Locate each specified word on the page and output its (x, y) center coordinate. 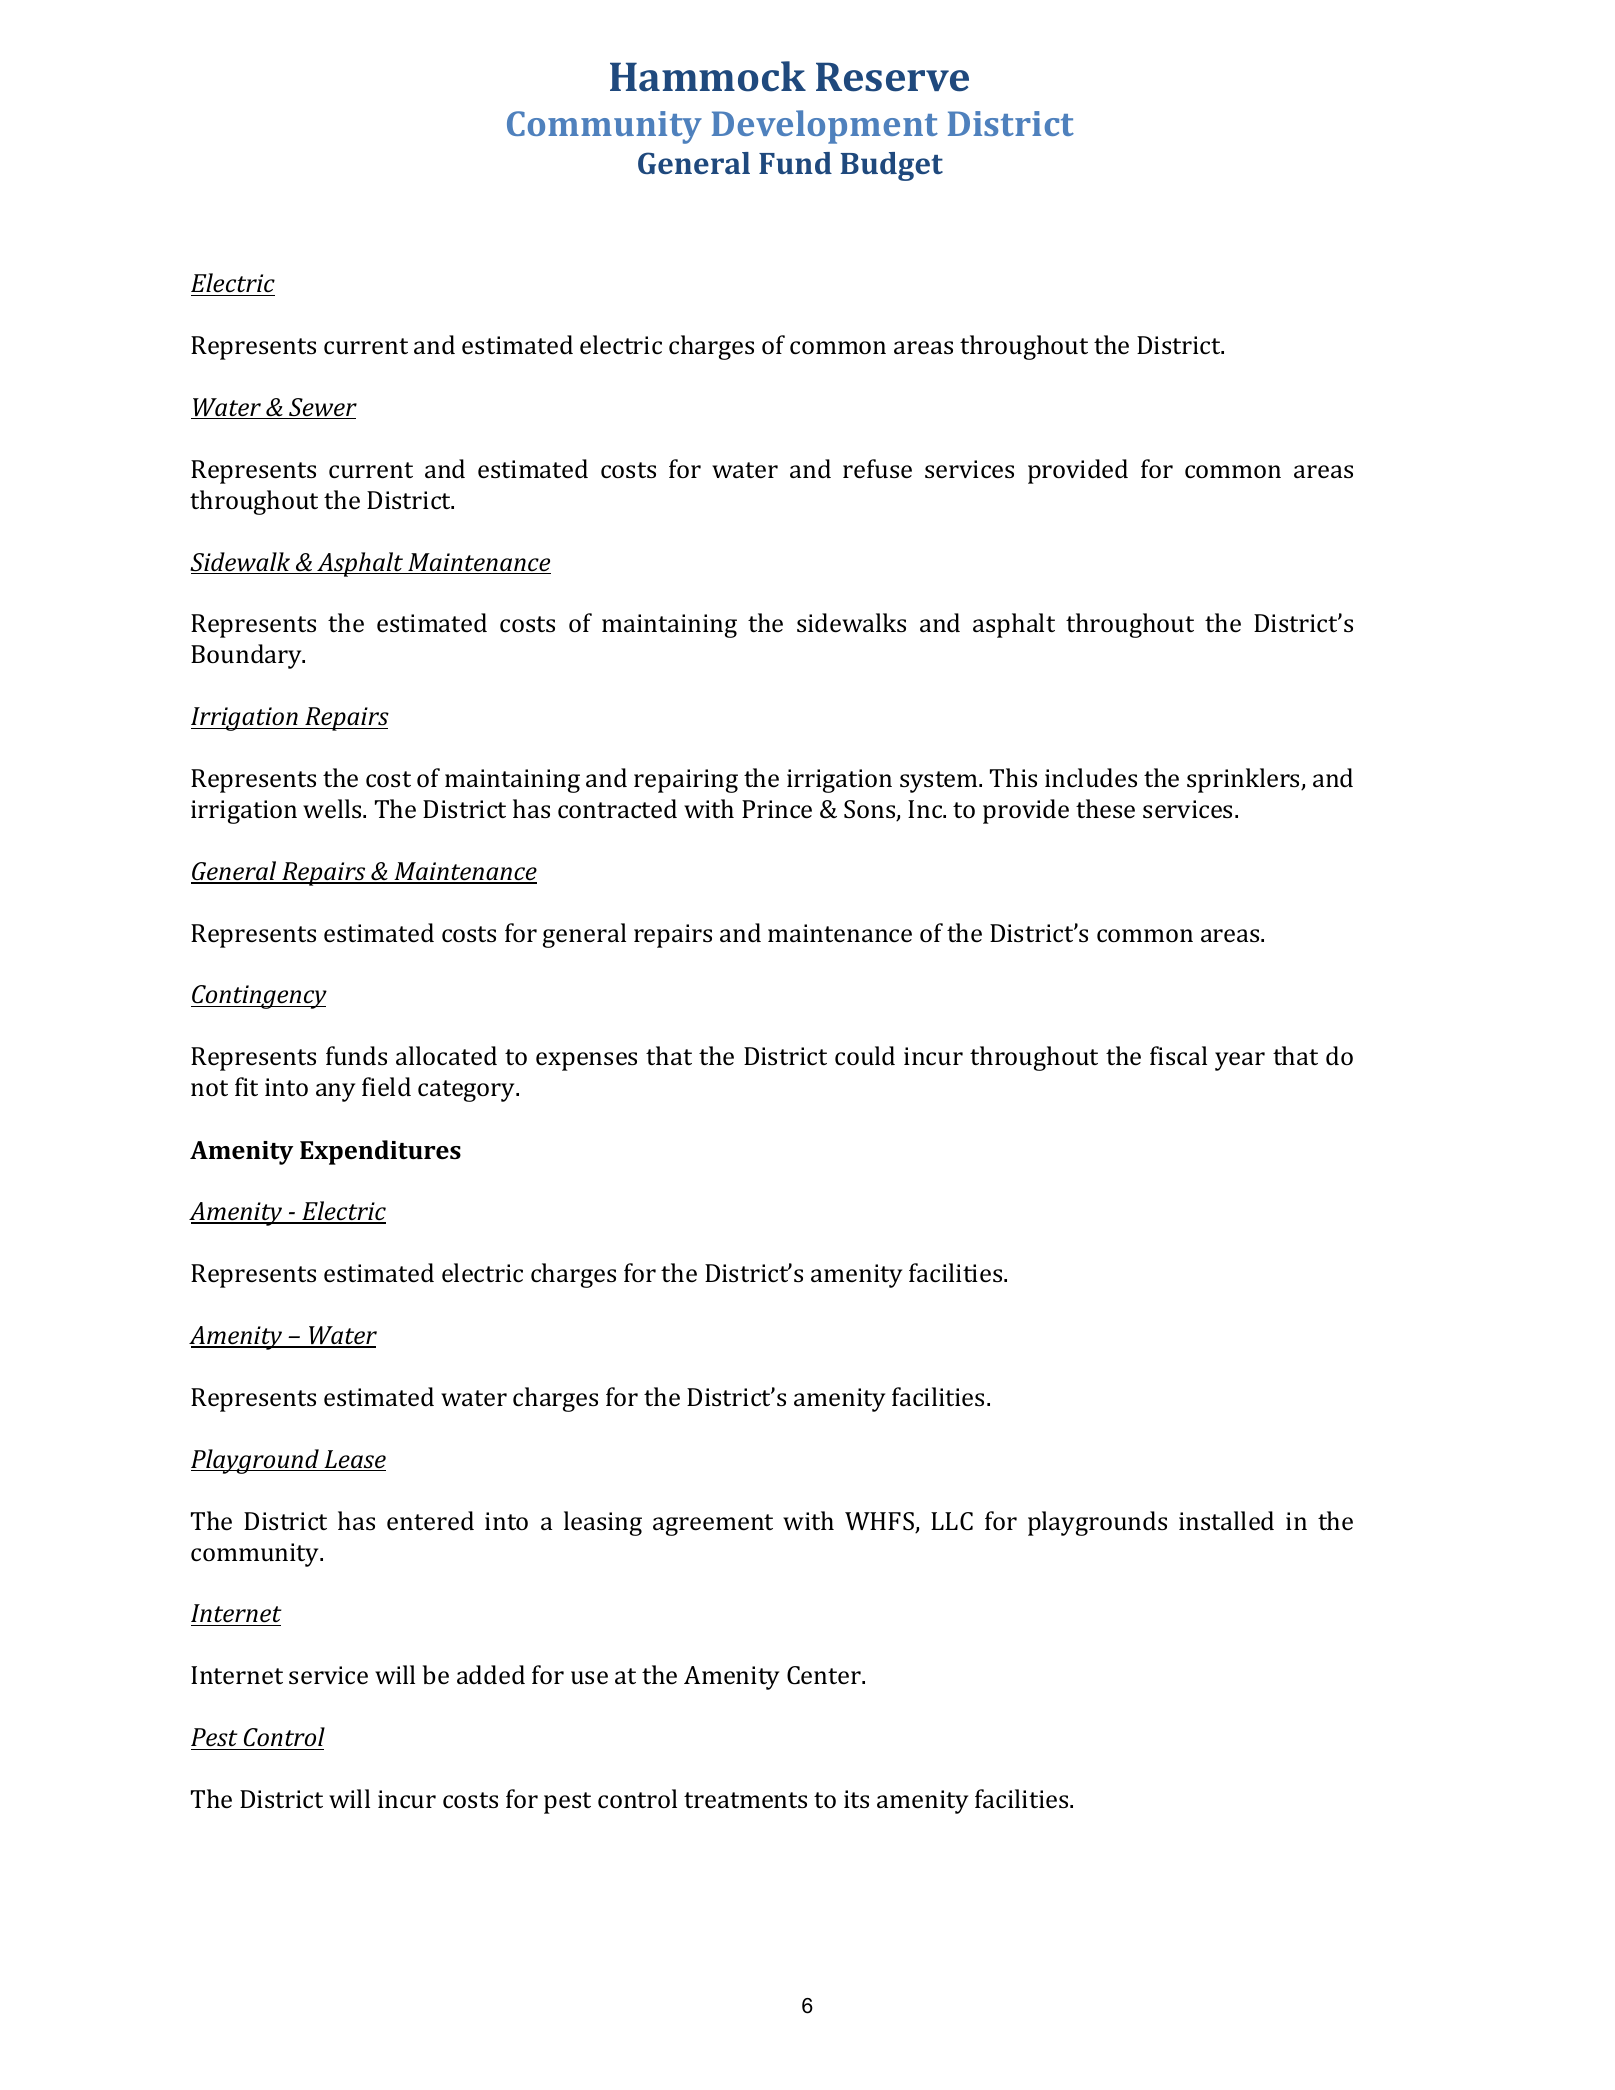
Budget (892, 166)
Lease (354, 1460)
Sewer (322, 408)
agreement (713, 1525)
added (491, 1675)
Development (825, 127)
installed (1226, 1521)
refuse (877, 469)
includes (1091, 778)
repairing (686, 781)
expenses (586, 1061)
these (1105, 809)
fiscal (1178, 1056)
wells (333, 809)
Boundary (247, 656)
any (335, 1092)
